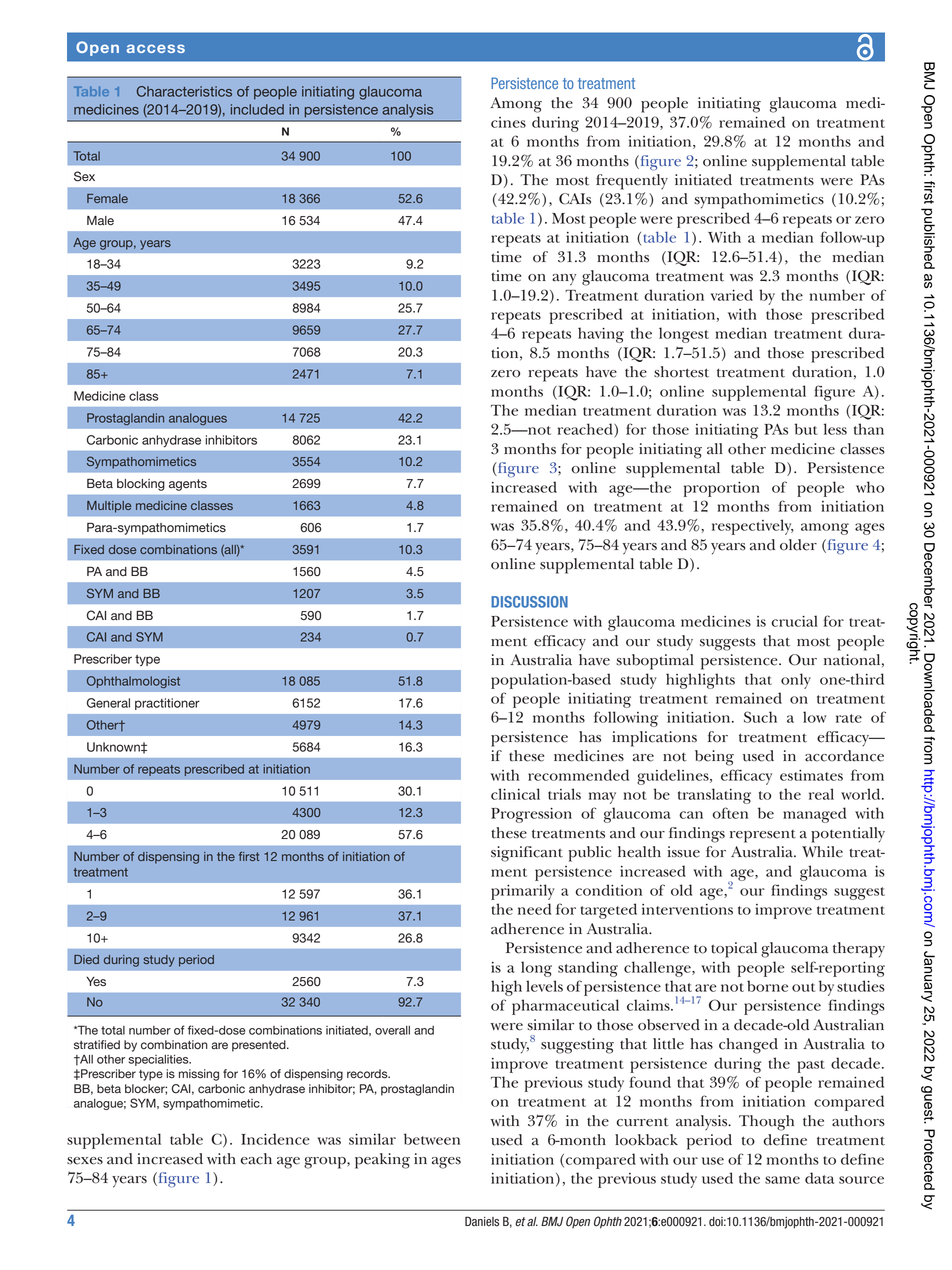  I want to click on varied, so click(732, 295).
